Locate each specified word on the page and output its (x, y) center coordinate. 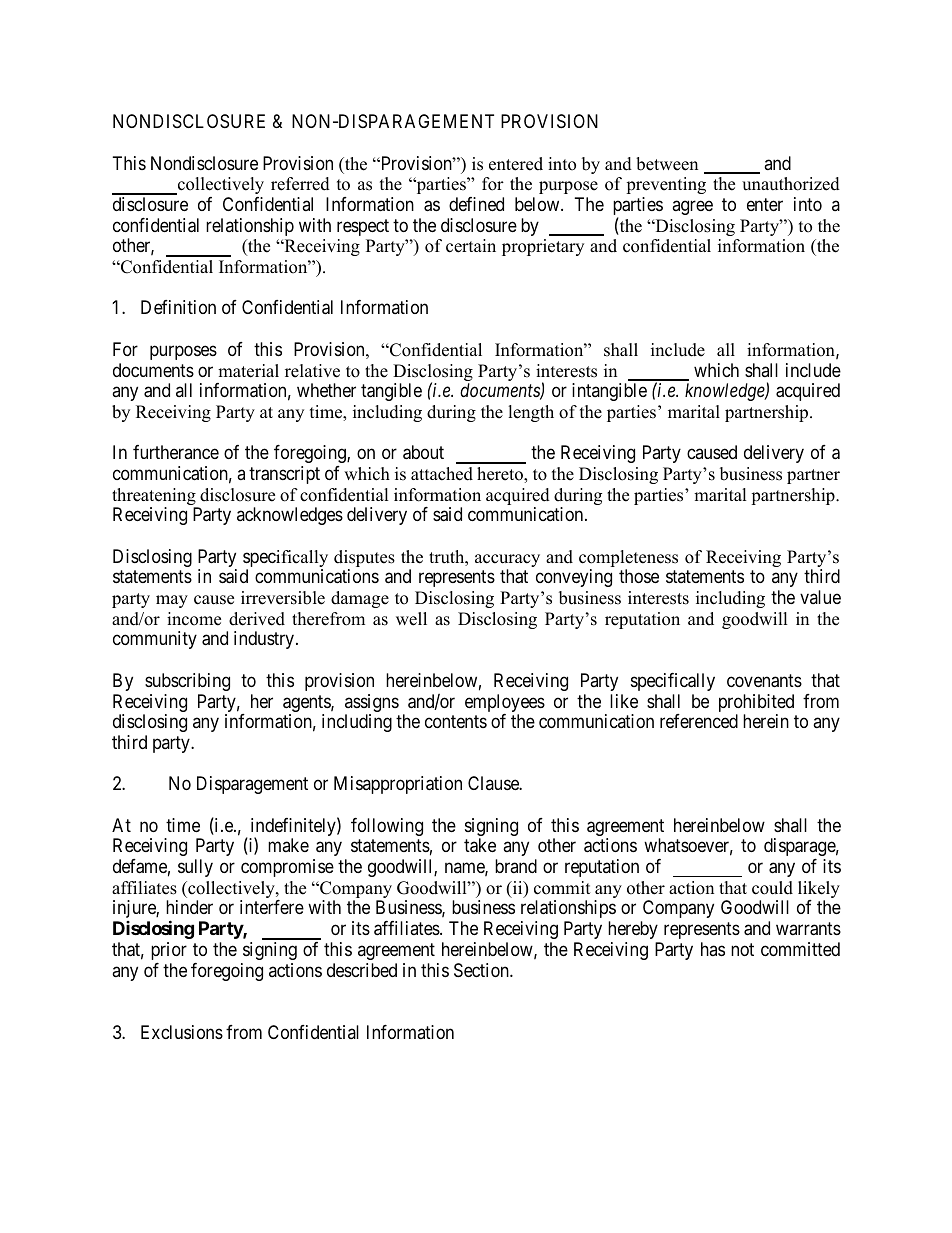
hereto (501, 475)
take (480, 845)
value (820, 597)
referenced (699, 721)
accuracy (507, 562)
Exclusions (182, 1032)
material (248, 371)
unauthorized (791, 184)
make (288, 845)
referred (300, 184)
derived (257, 619)
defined (476, 204)
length (531, 413)
